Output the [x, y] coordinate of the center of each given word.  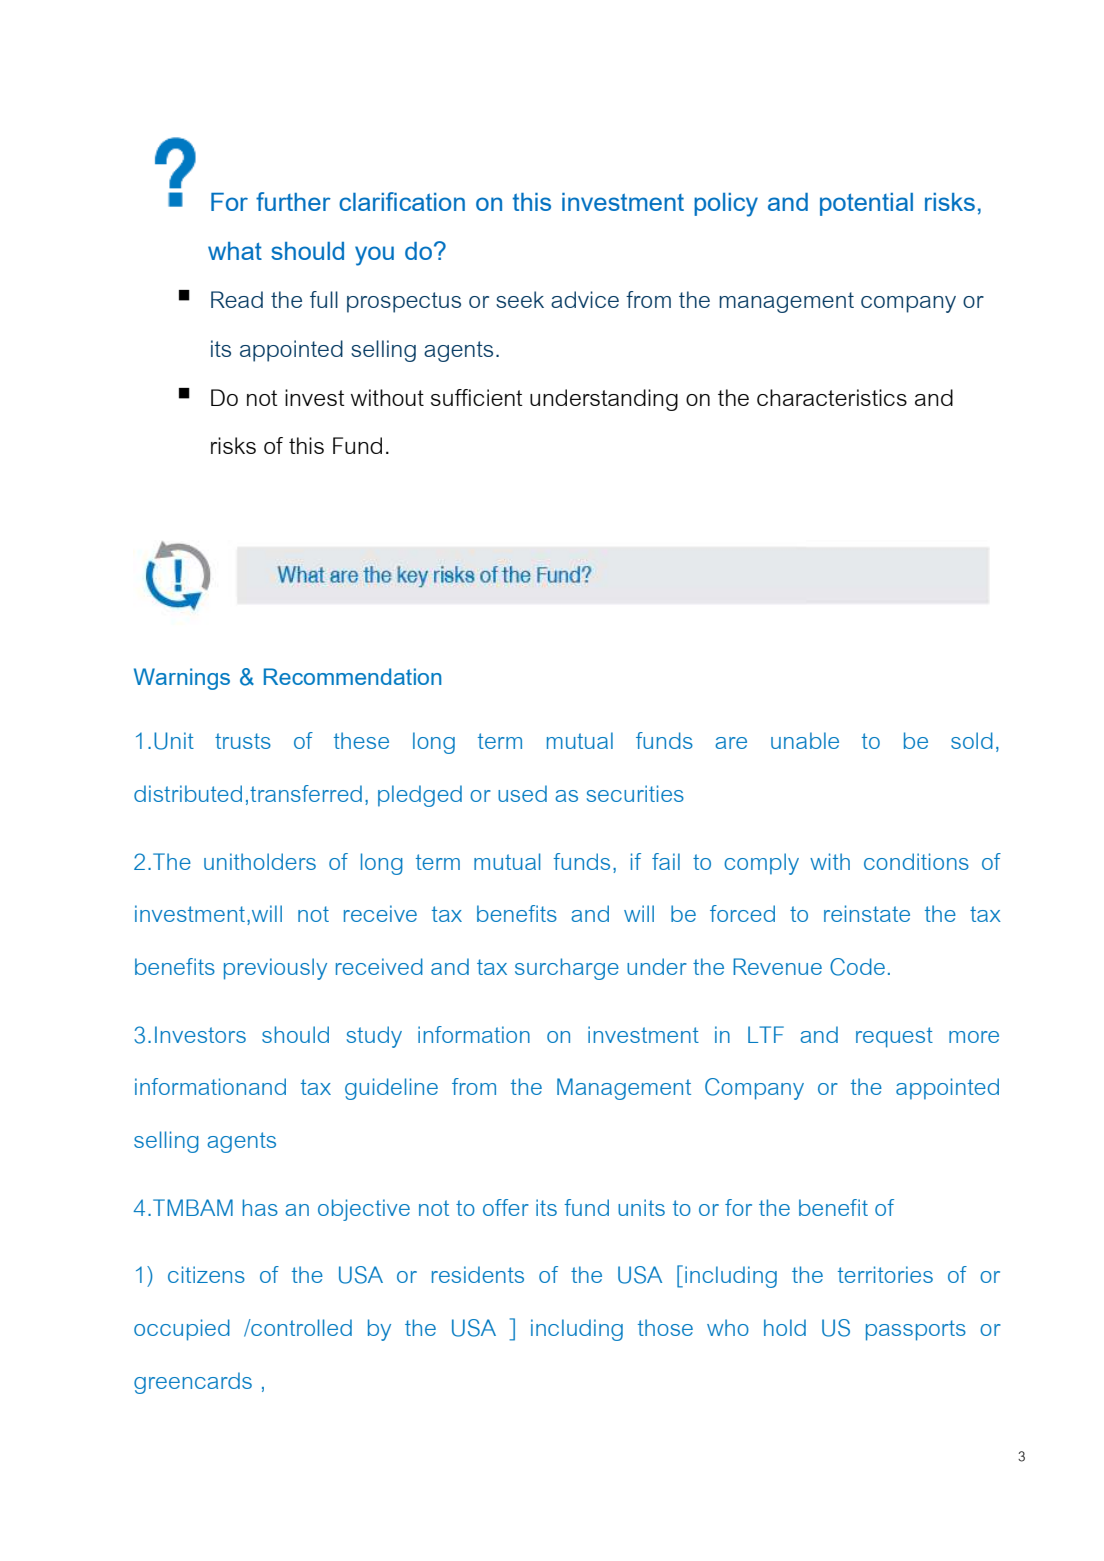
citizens [206, 1274]
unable [805, 740]
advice [585, 299]
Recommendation [352, 676]
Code [857, 967]
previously [275, 969]
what [235, 251]
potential [866, 204]
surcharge [567, 969]
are [731, 743]
